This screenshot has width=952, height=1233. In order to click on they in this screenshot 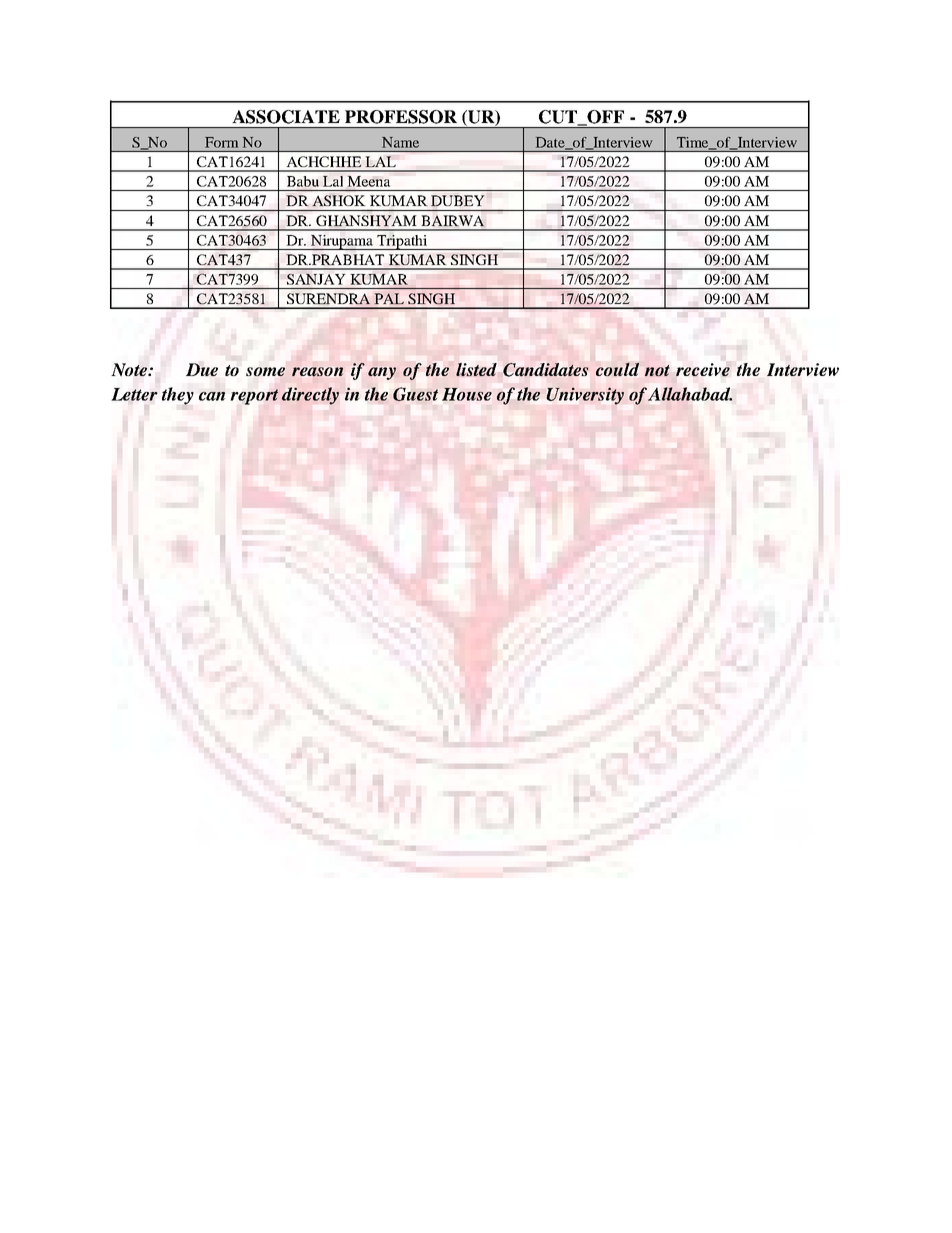, I will do `click(178, 396)`.
